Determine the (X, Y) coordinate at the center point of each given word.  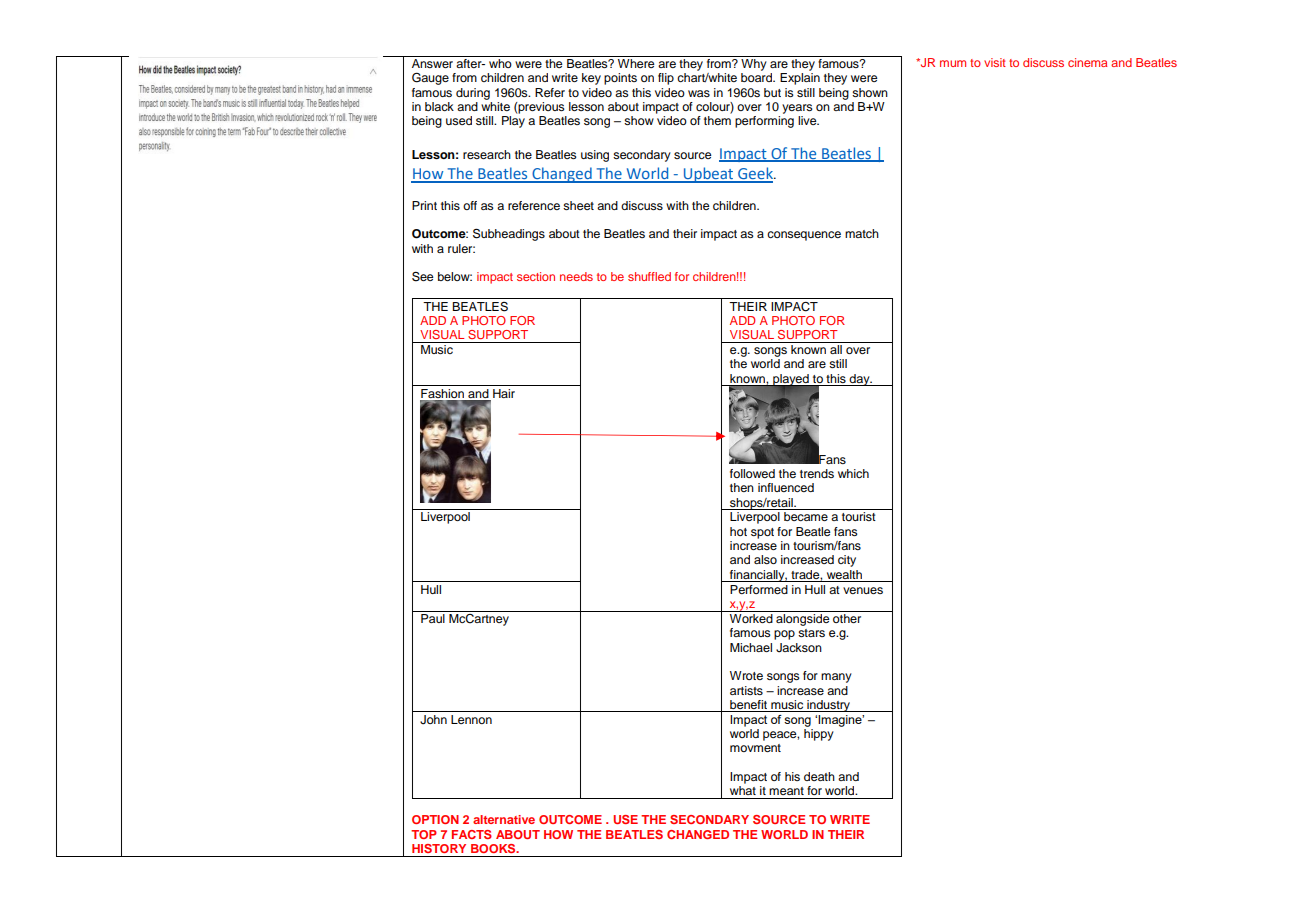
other (847, 618)
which (853, 473)
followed (752, 473)
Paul (433, 618)
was (699, 93)
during (473, 94)
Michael (751, 647)
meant (786, 791)
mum (953, 63)
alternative (504, 819)
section (536, 276)
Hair (504, 393)
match (862, 233)
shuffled (649, 276)
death (819, 776)
